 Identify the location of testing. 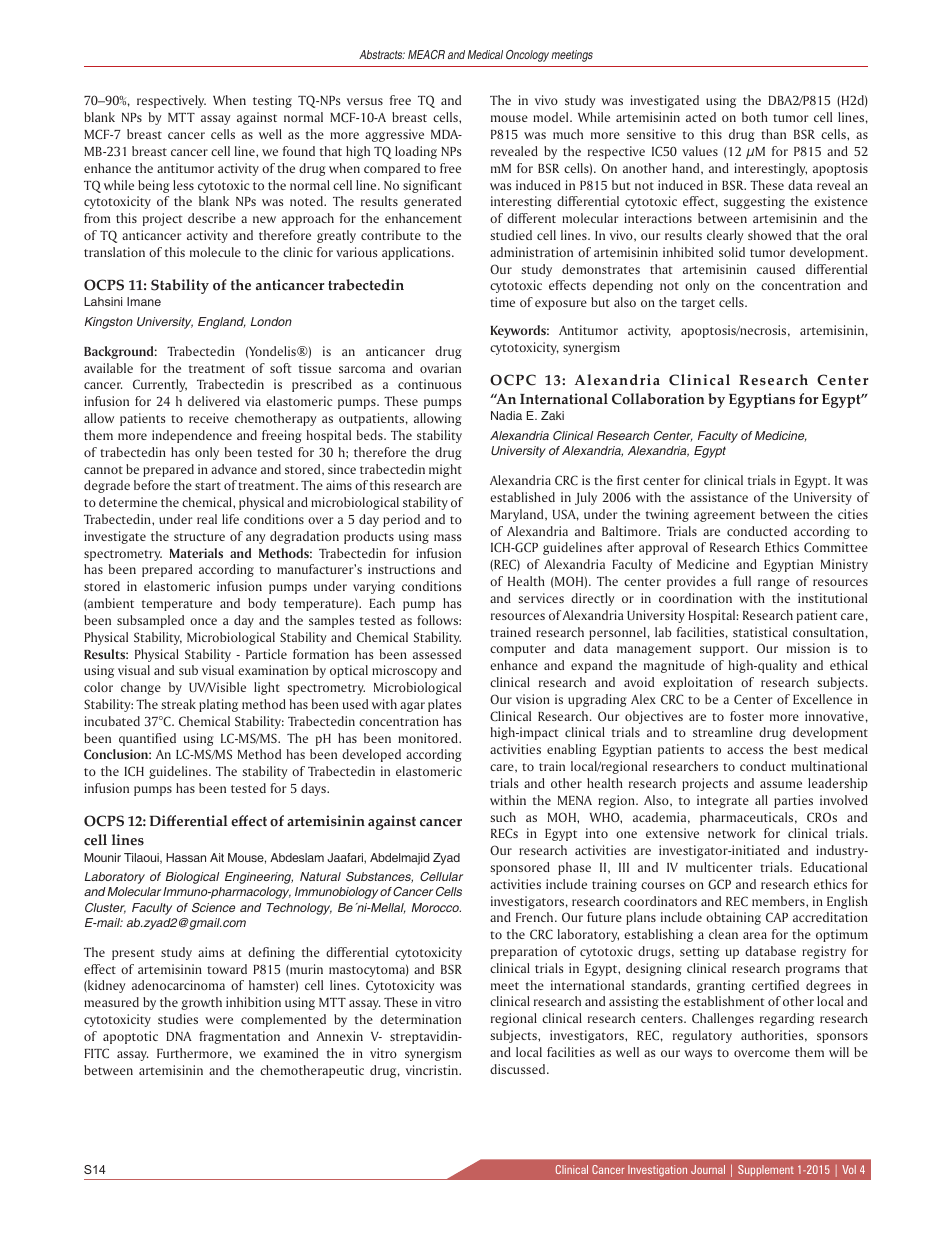
(272, 101).
